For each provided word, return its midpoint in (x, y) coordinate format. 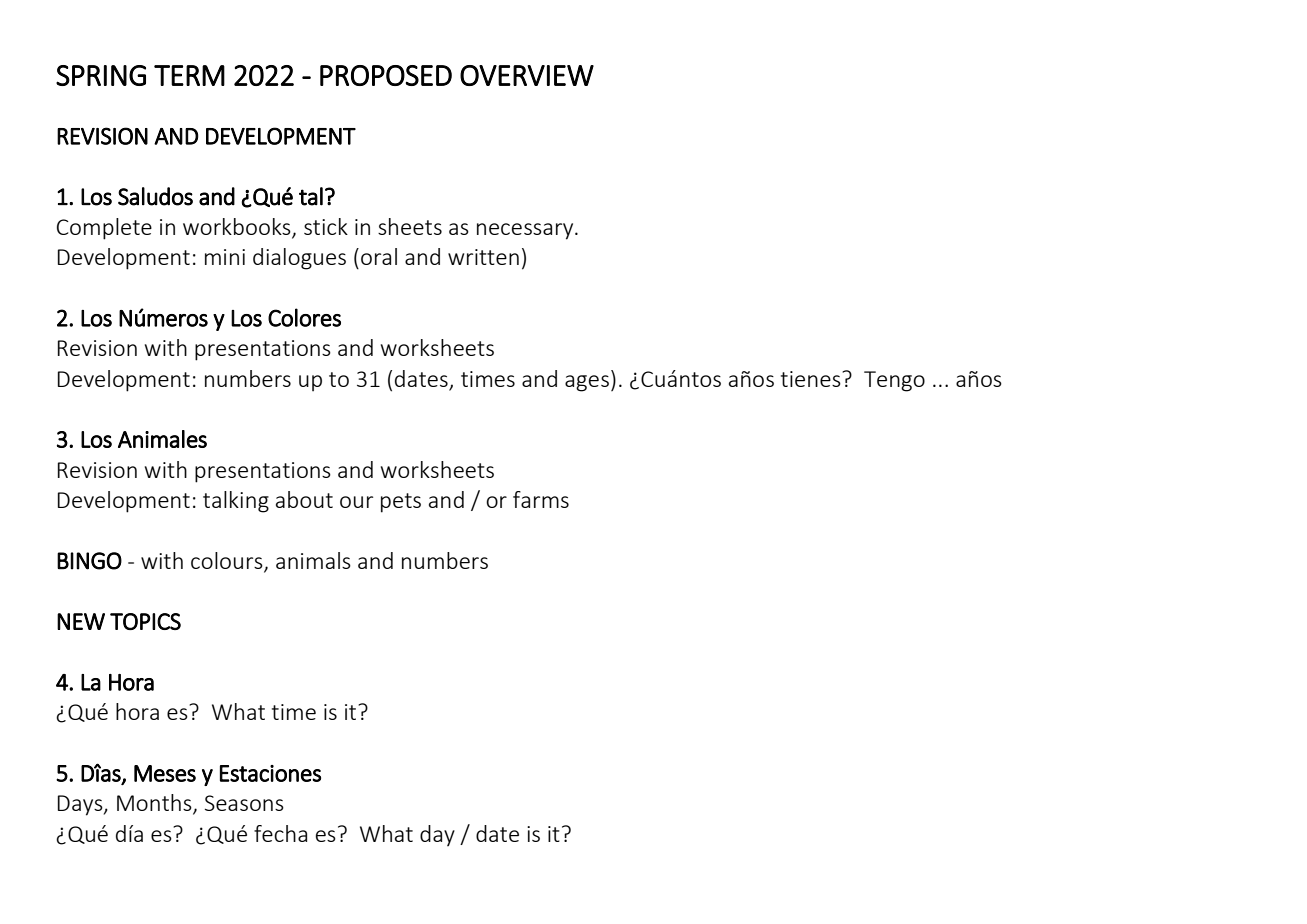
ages (587, 383)
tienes (812, 379)
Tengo (894, 381)
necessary (526, 231)
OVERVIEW (527, 75)
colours (228, 561)
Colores (304, 317)
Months (155, 804)
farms (541, 499)
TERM (189, 75)
